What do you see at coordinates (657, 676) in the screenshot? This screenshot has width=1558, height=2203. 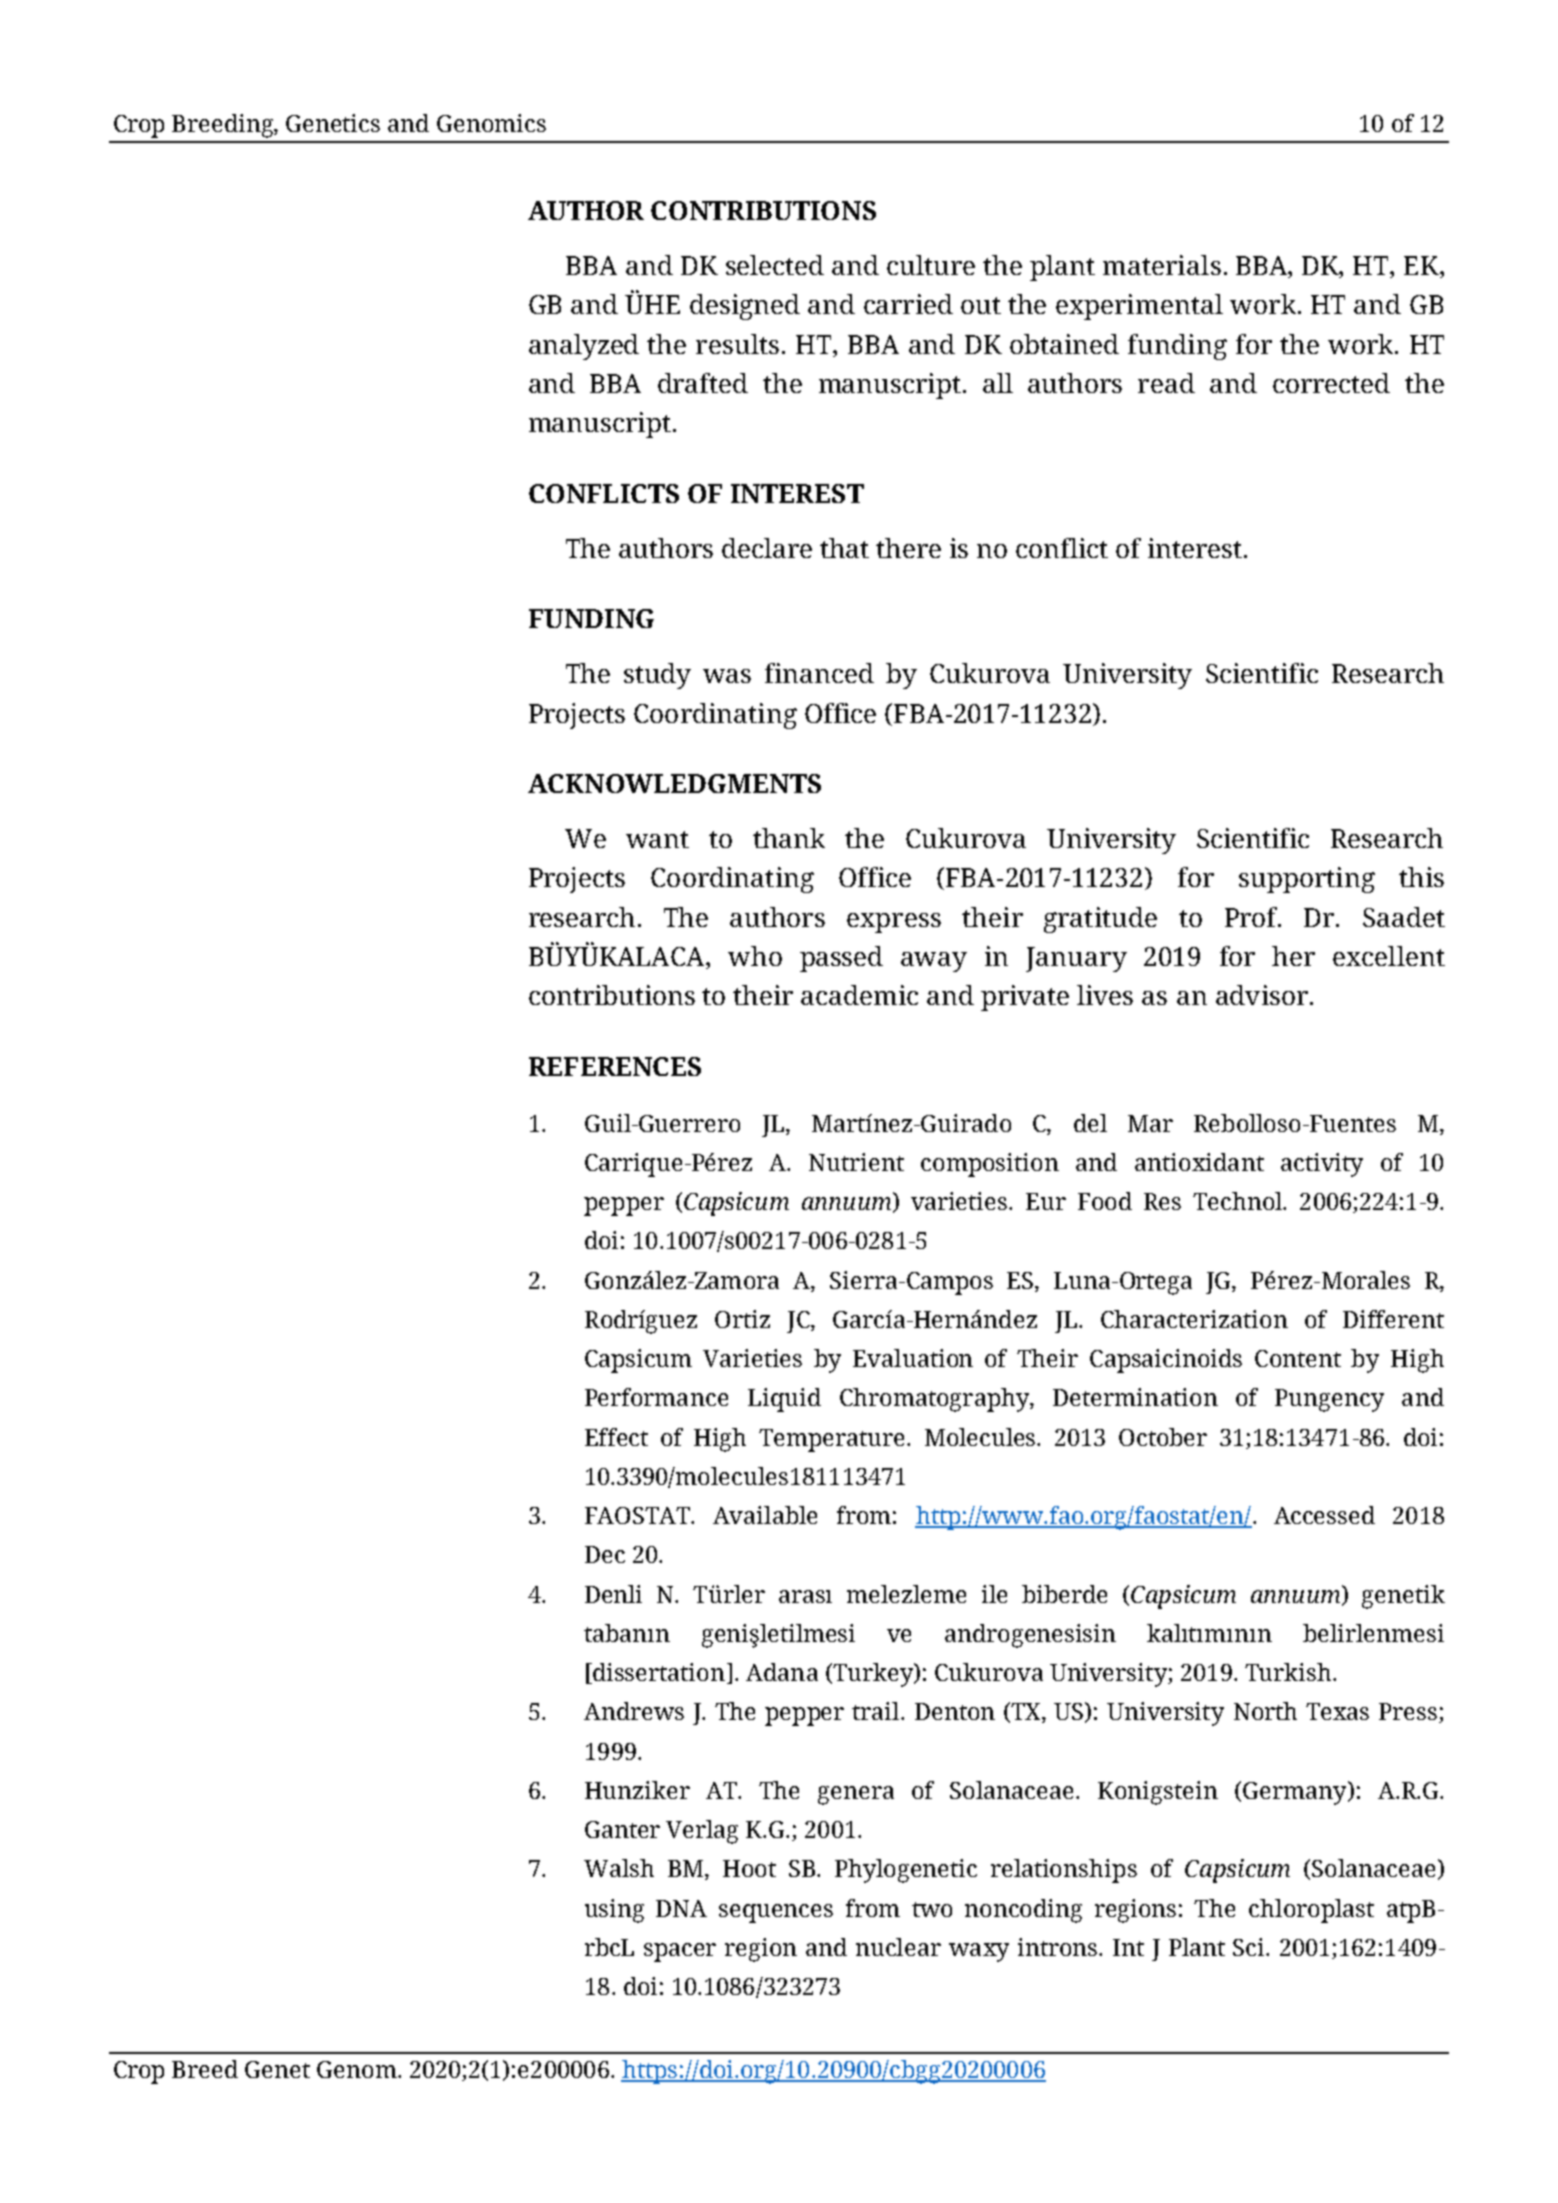 I see `study` at bounding box center [657, 676].
